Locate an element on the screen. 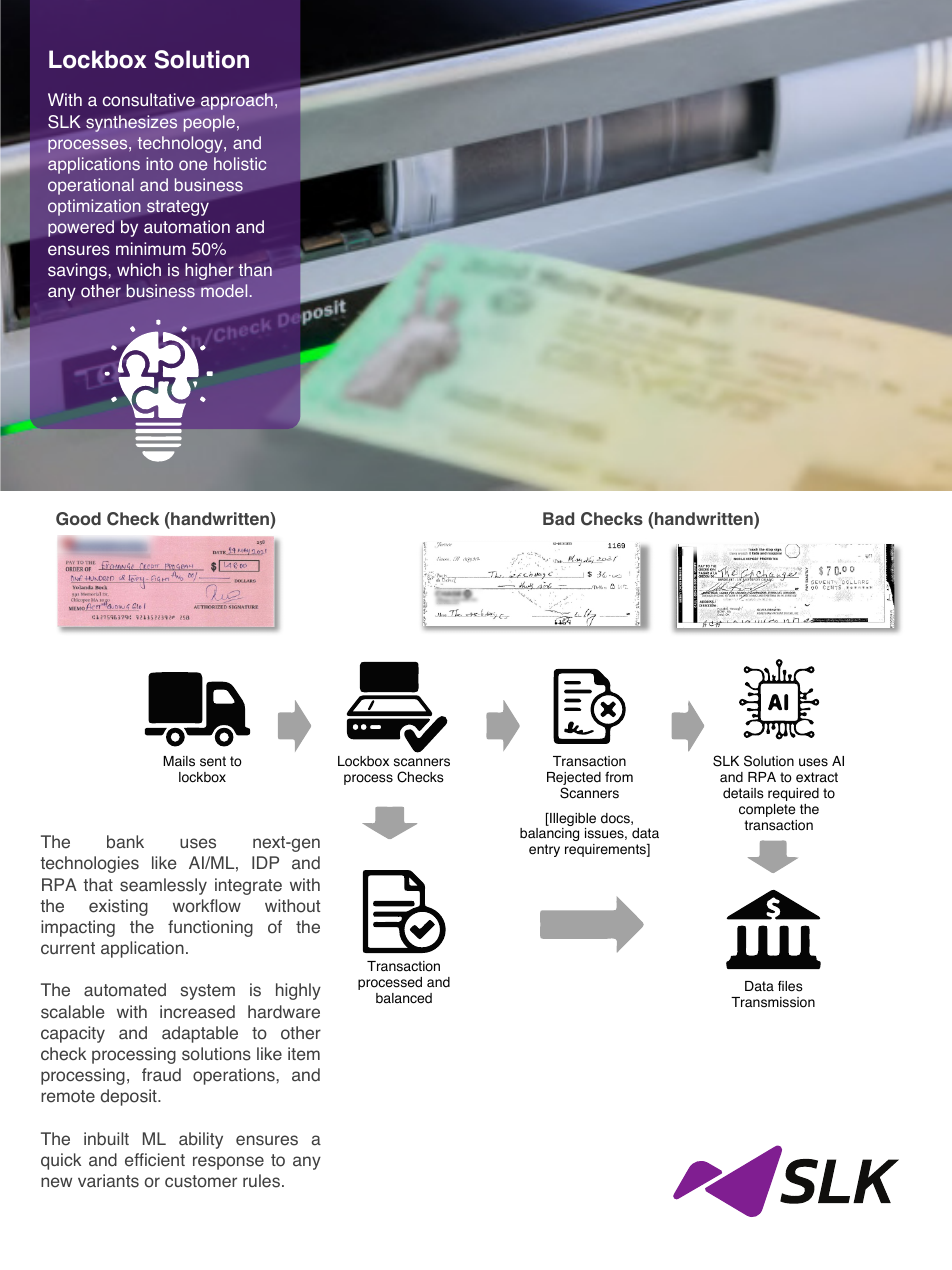 The image size is (952, 1270). holistic is located at coordinates (240, 164).
